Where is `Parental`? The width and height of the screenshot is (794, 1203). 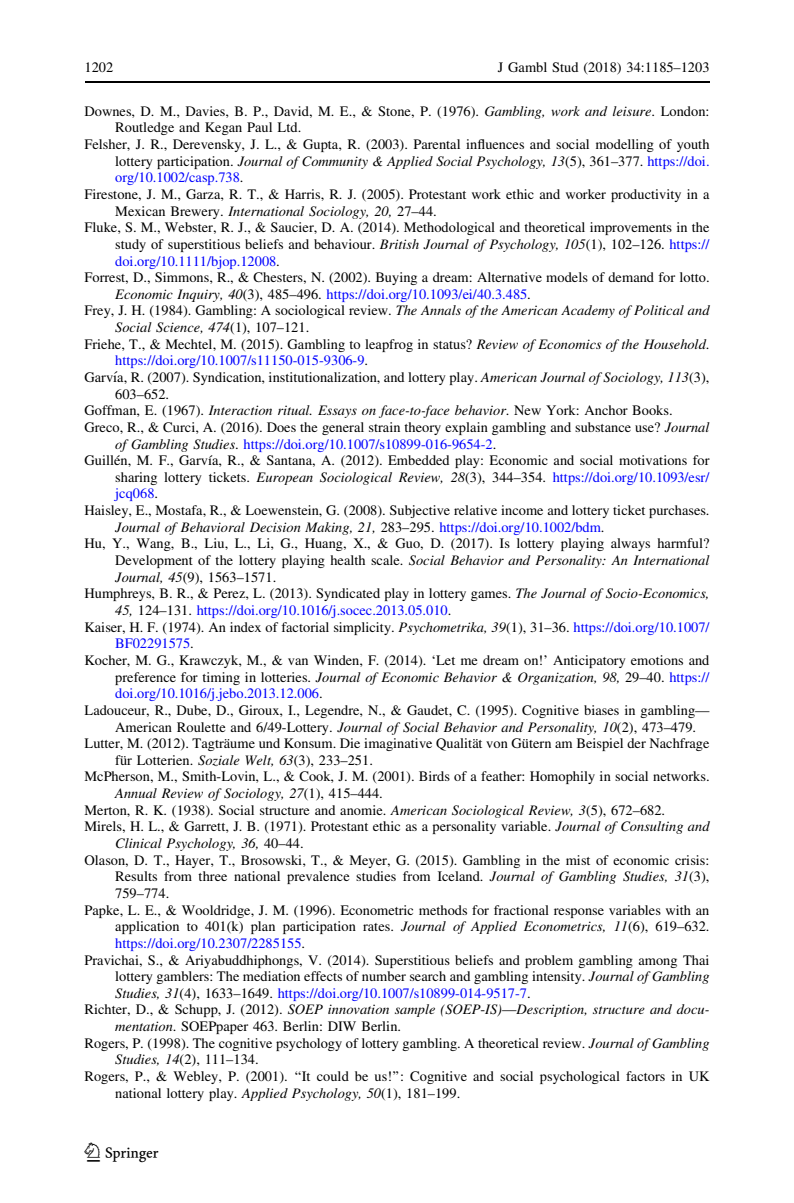
Parental is located at coordinates (437, 144).
